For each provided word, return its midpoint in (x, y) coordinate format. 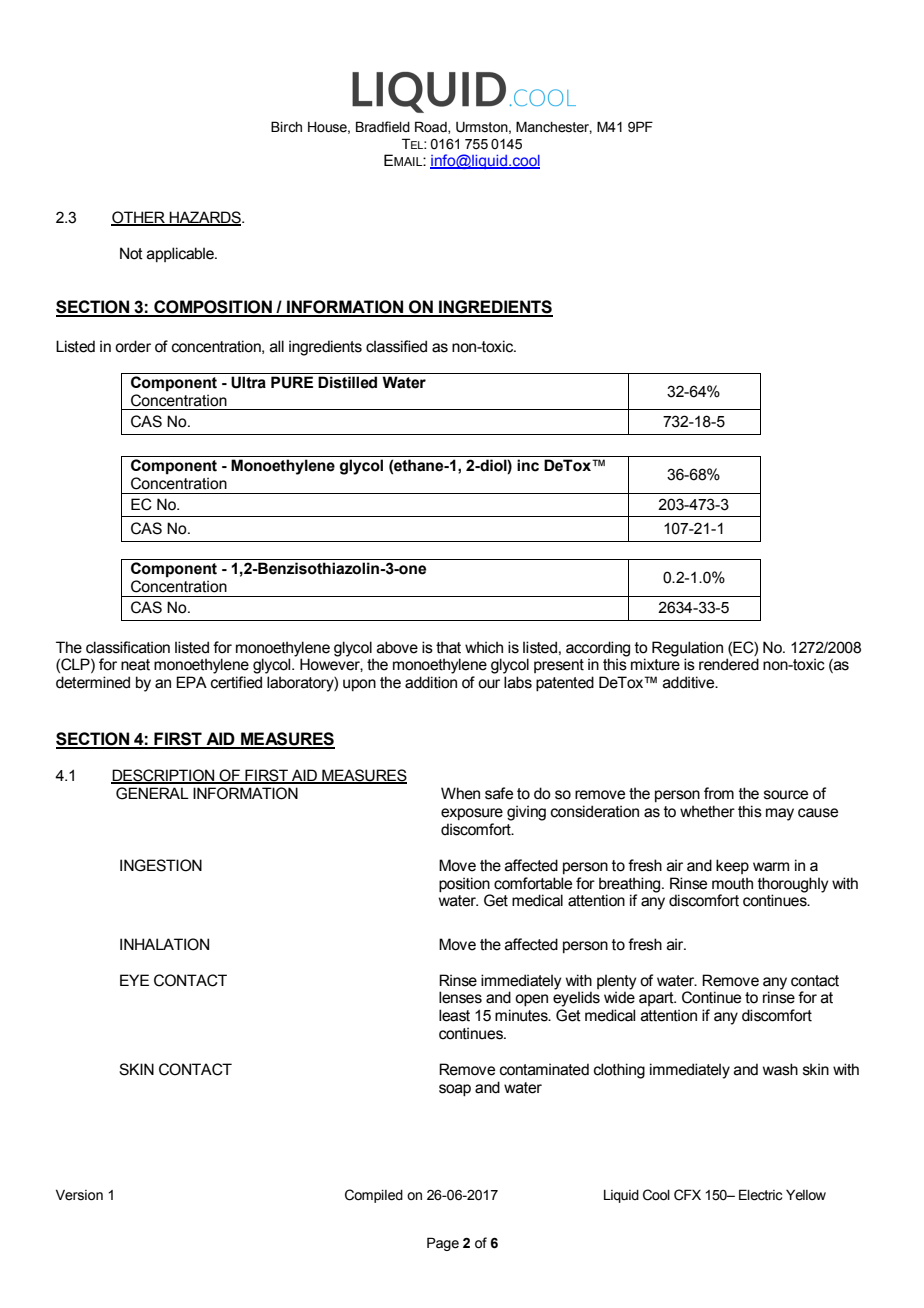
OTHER (139, 218)
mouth (732, 883)
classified (396, 346)
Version (79, 1195)
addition (431, 682)
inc (528, 465)
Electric (760, 1195)
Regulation (687, 649)
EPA (191, 682)
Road (432, 127)
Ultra (248, 382)
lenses (460, 997)
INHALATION (164, 944)
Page (443, 1244)
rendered (729, 664)
